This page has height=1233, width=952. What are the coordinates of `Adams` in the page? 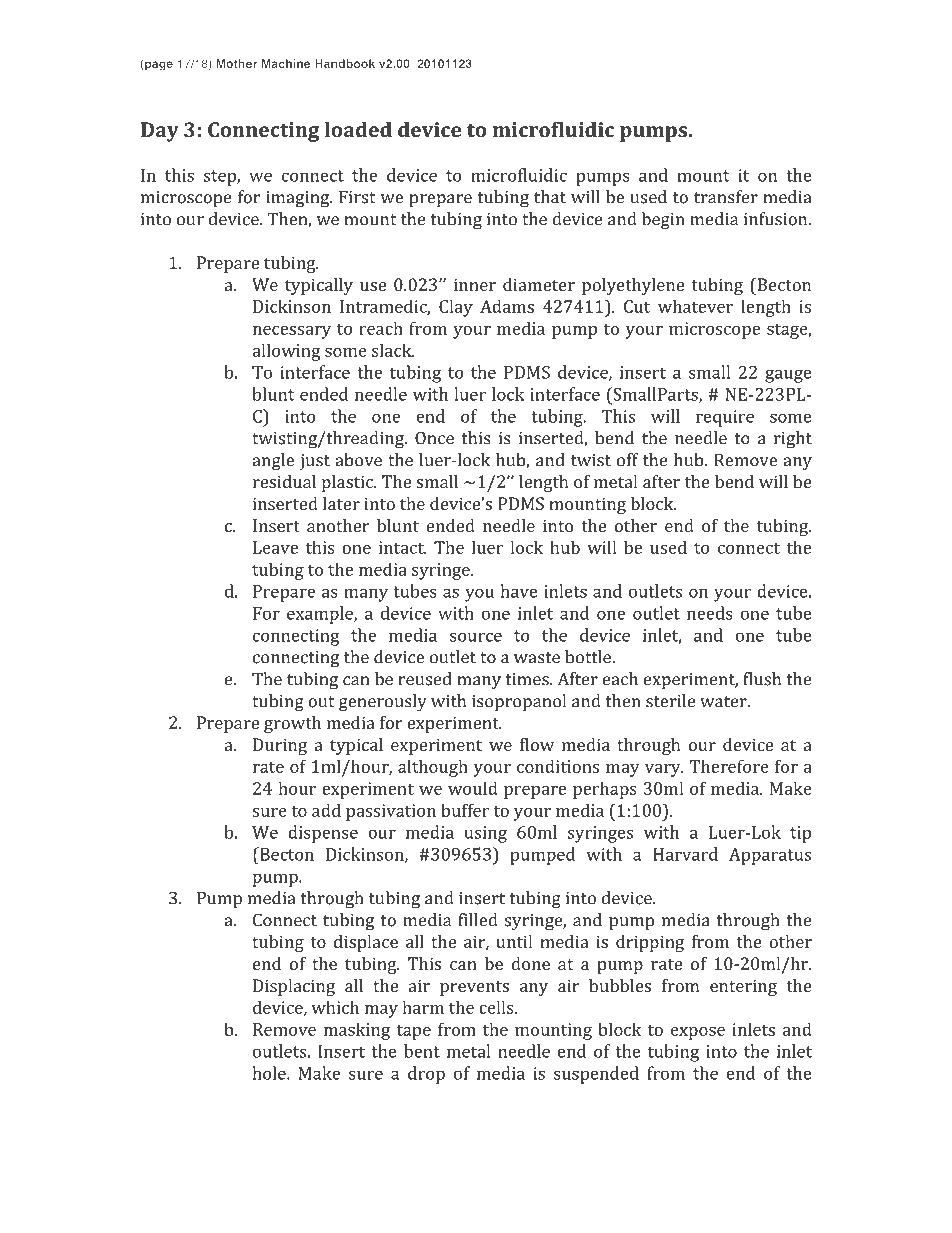 It's located at (507, 306).
